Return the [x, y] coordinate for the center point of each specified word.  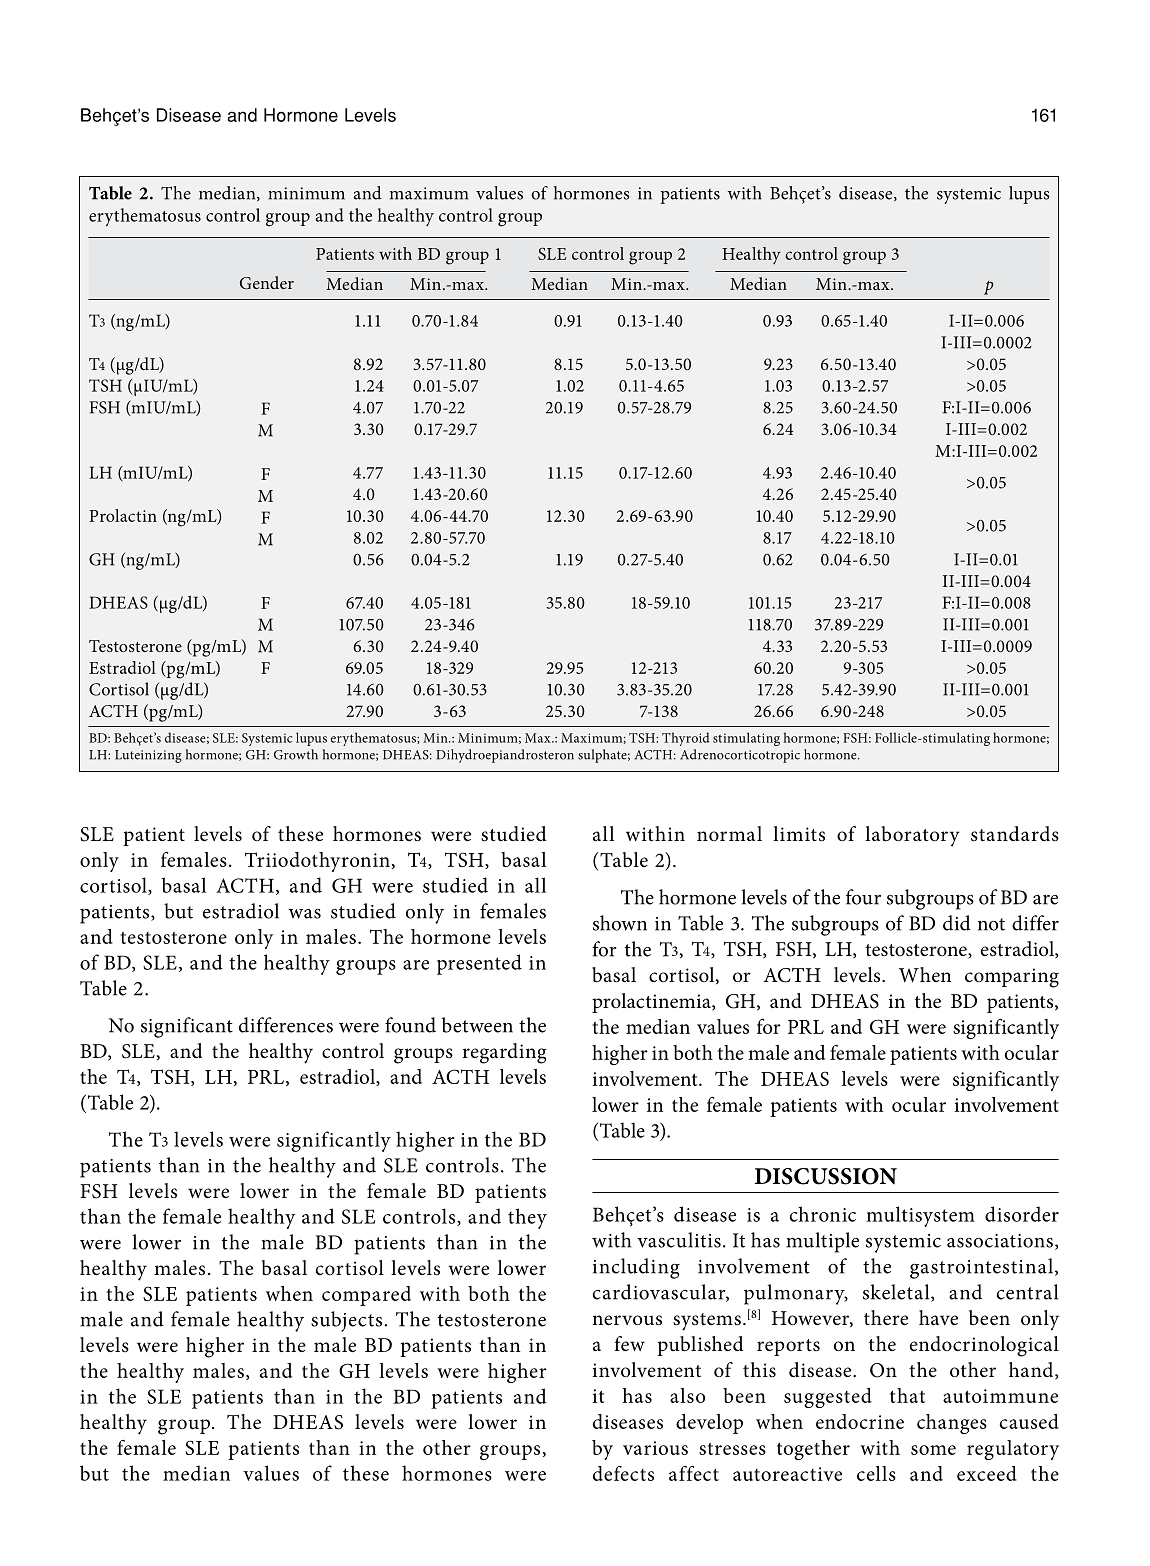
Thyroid [685, 739]
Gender [267, 283]
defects [623, 1473]
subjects [346, 1321]
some [933, 1450]
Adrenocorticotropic [740, 756]
